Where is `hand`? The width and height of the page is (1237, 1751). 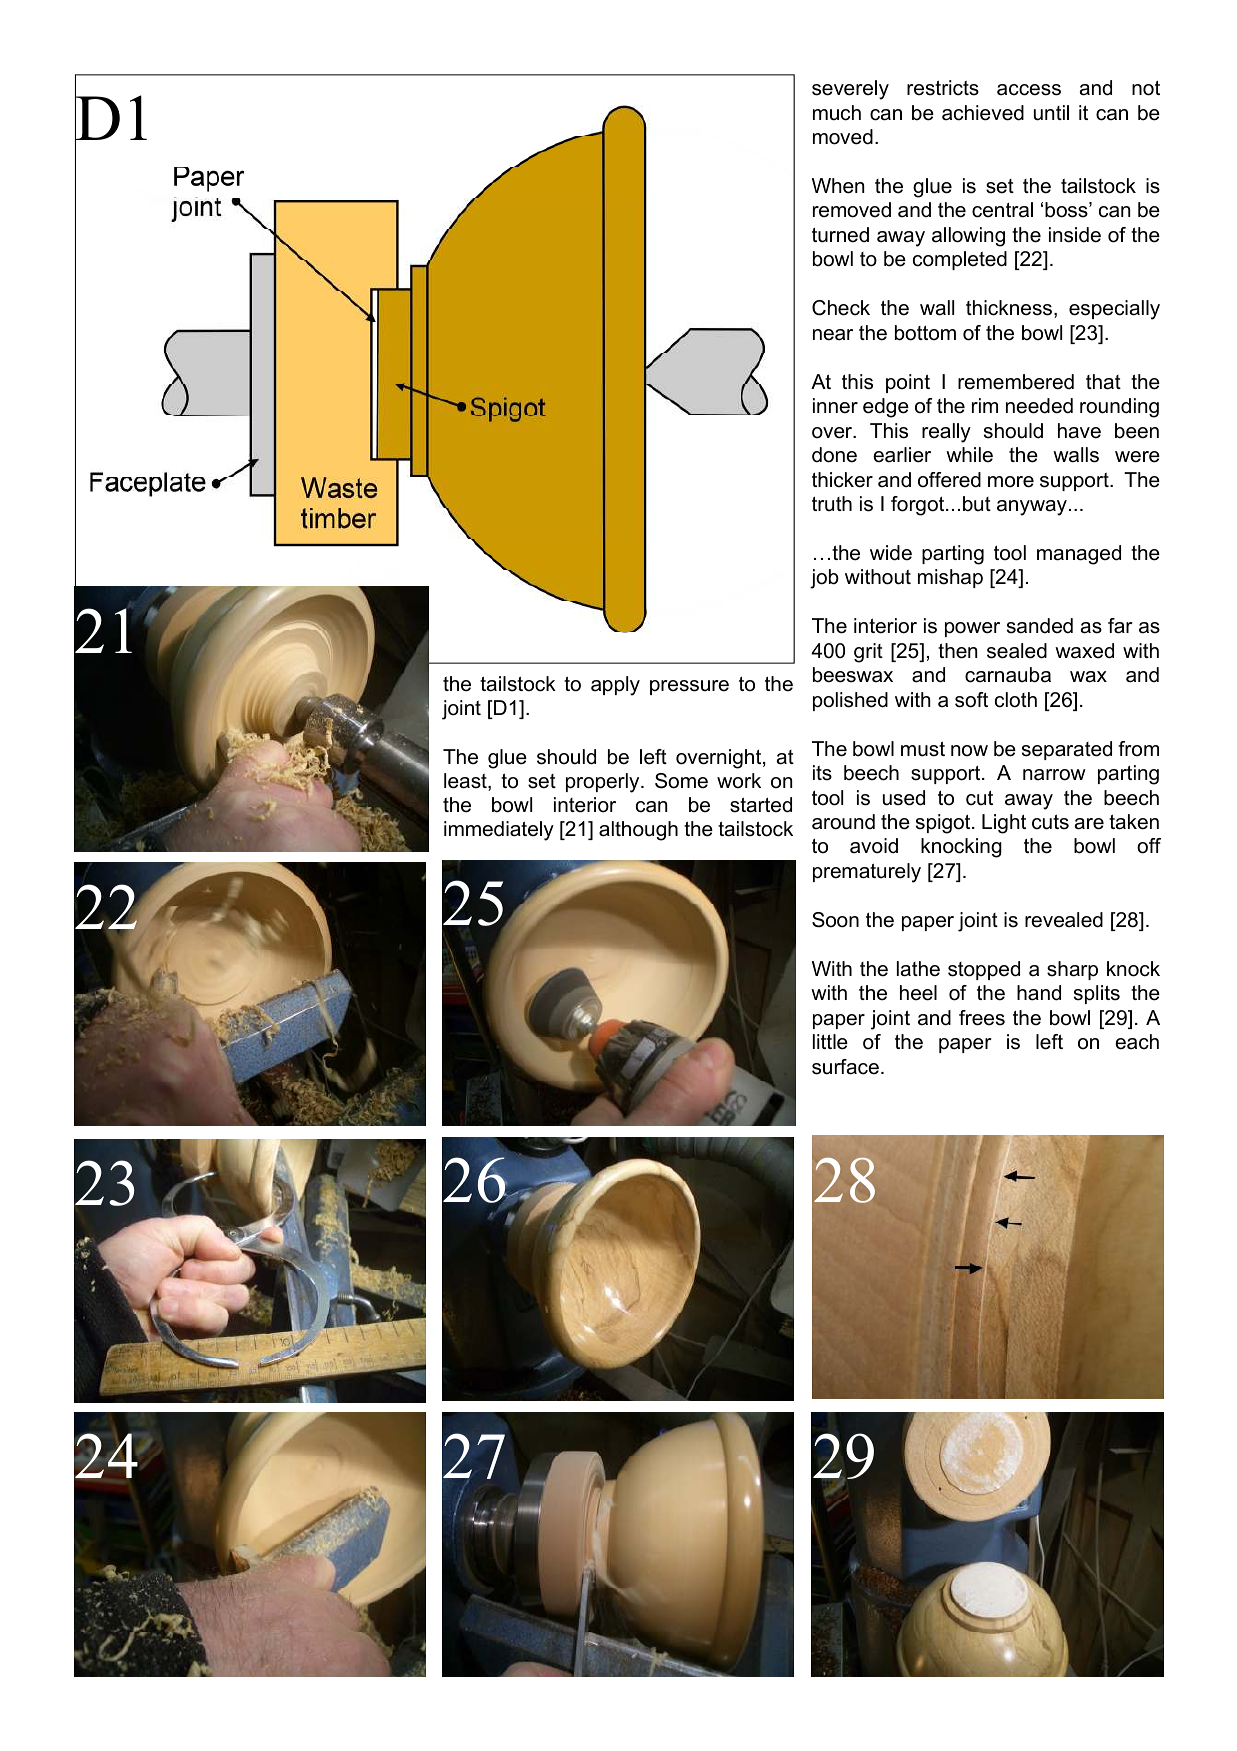 hand is located at coordinates (1039, 993).
